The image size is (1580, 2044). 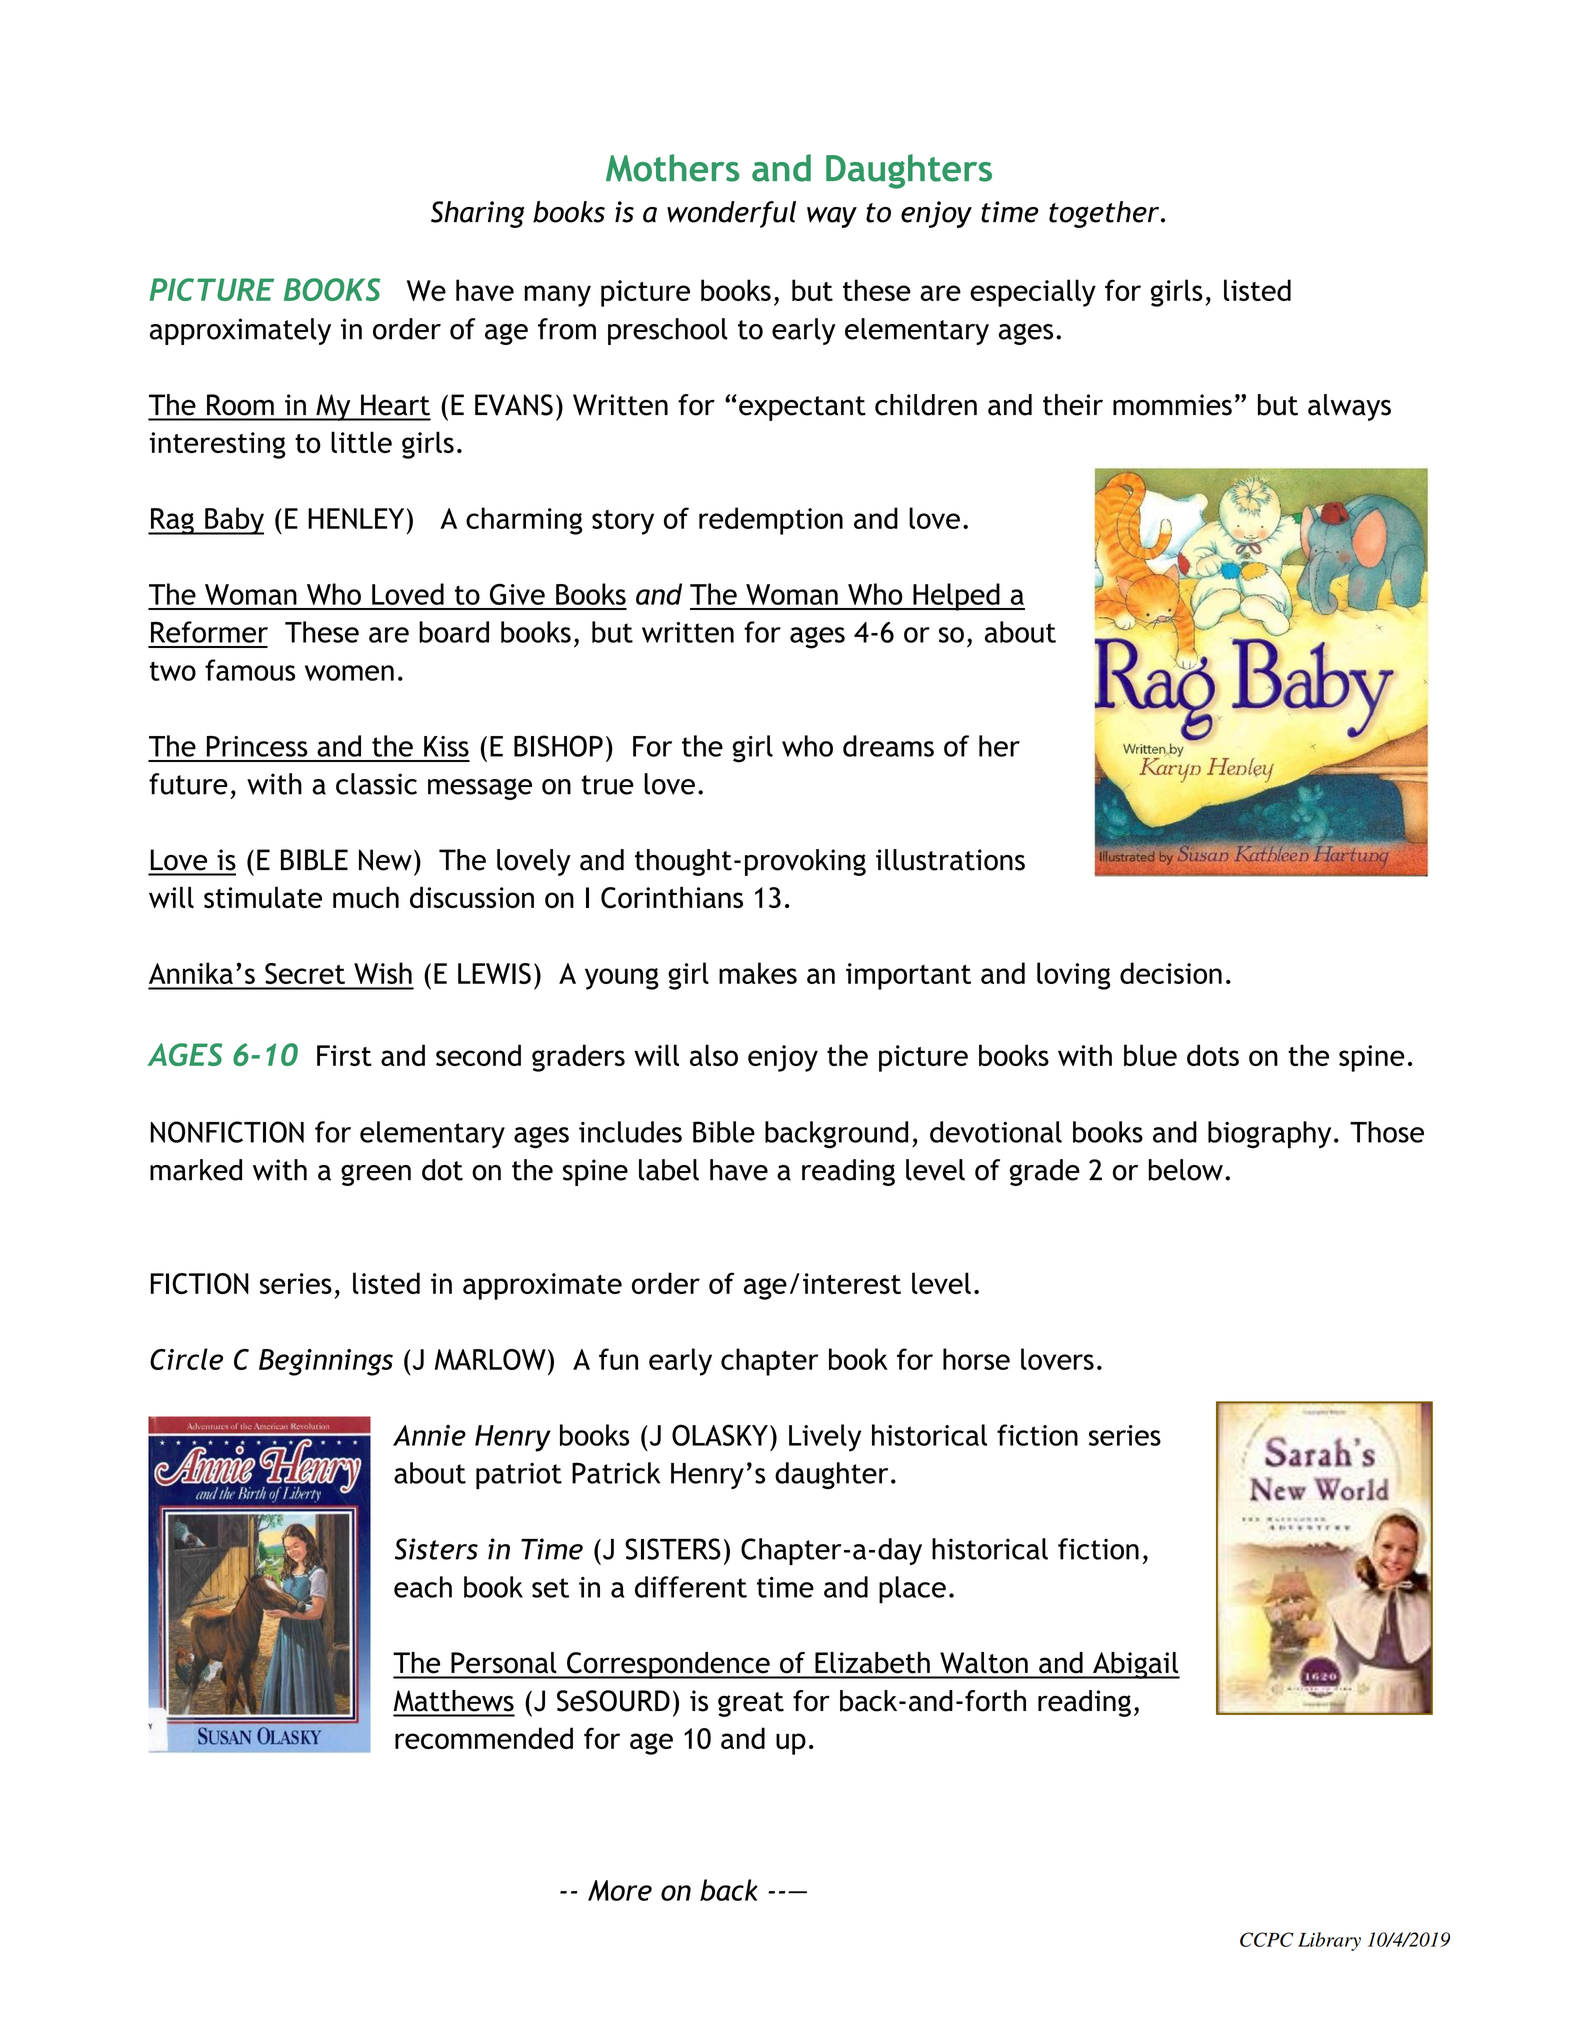 What do you see at coordinates (672, 897) in the screenshot?
I see `Corinthians` at bounding box center [672, 897].
